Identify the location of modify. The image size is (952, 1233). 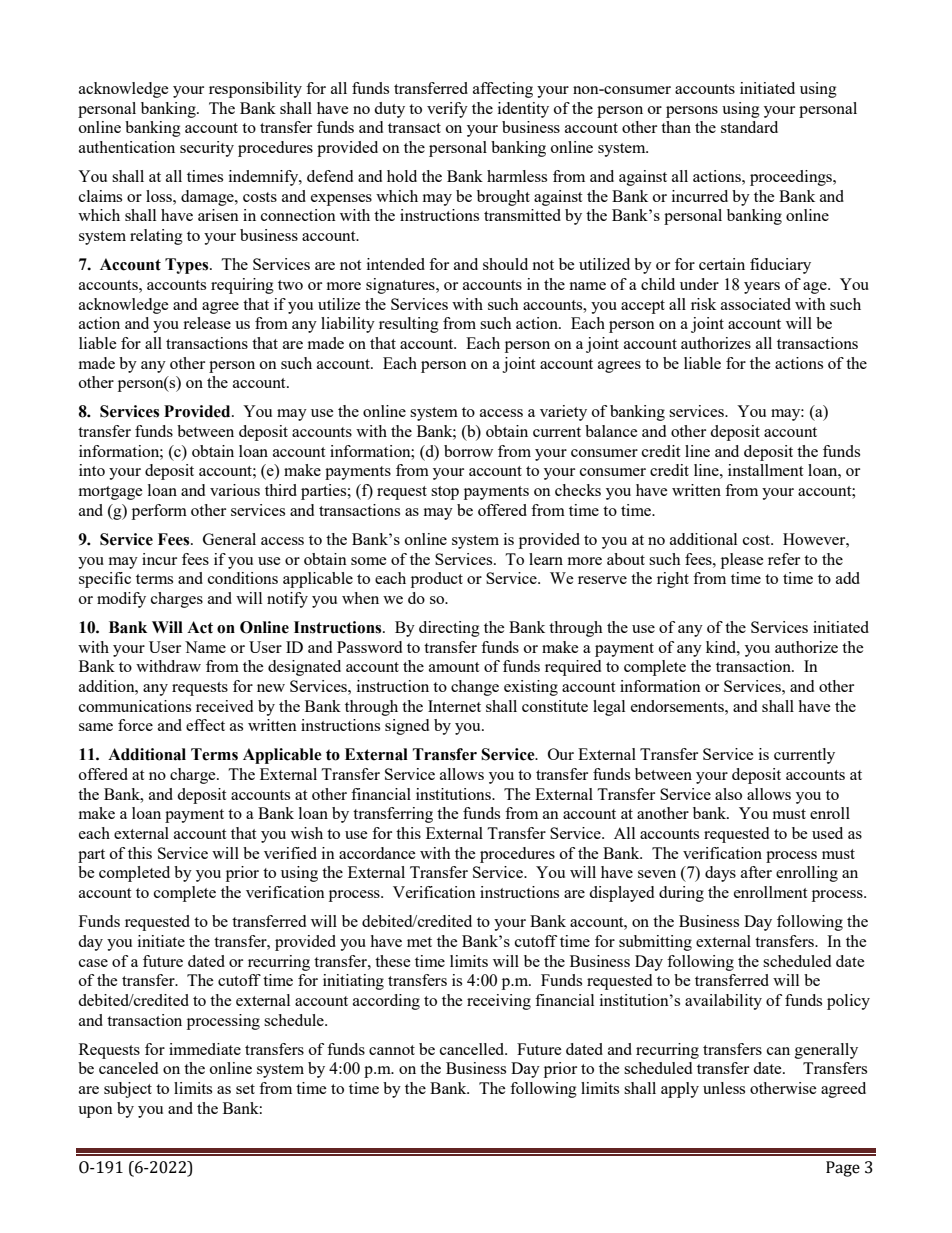
(121, 600).
